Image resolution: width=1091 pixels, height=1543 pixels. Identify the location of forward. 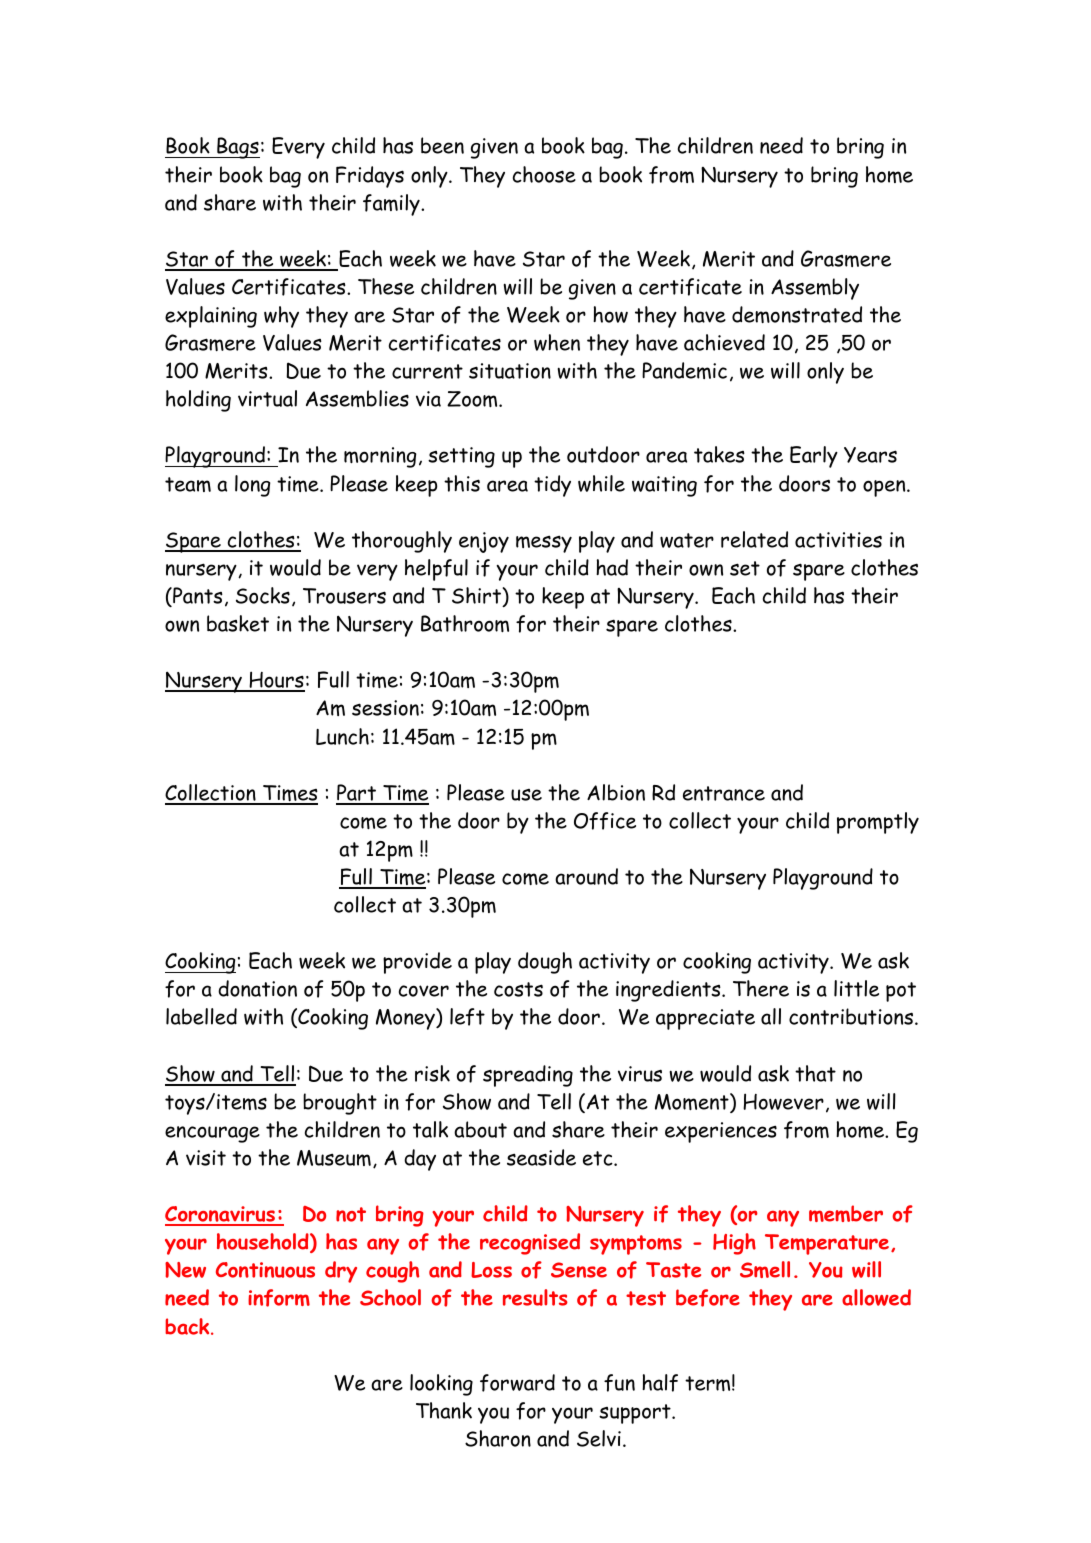
(517, 1383).
